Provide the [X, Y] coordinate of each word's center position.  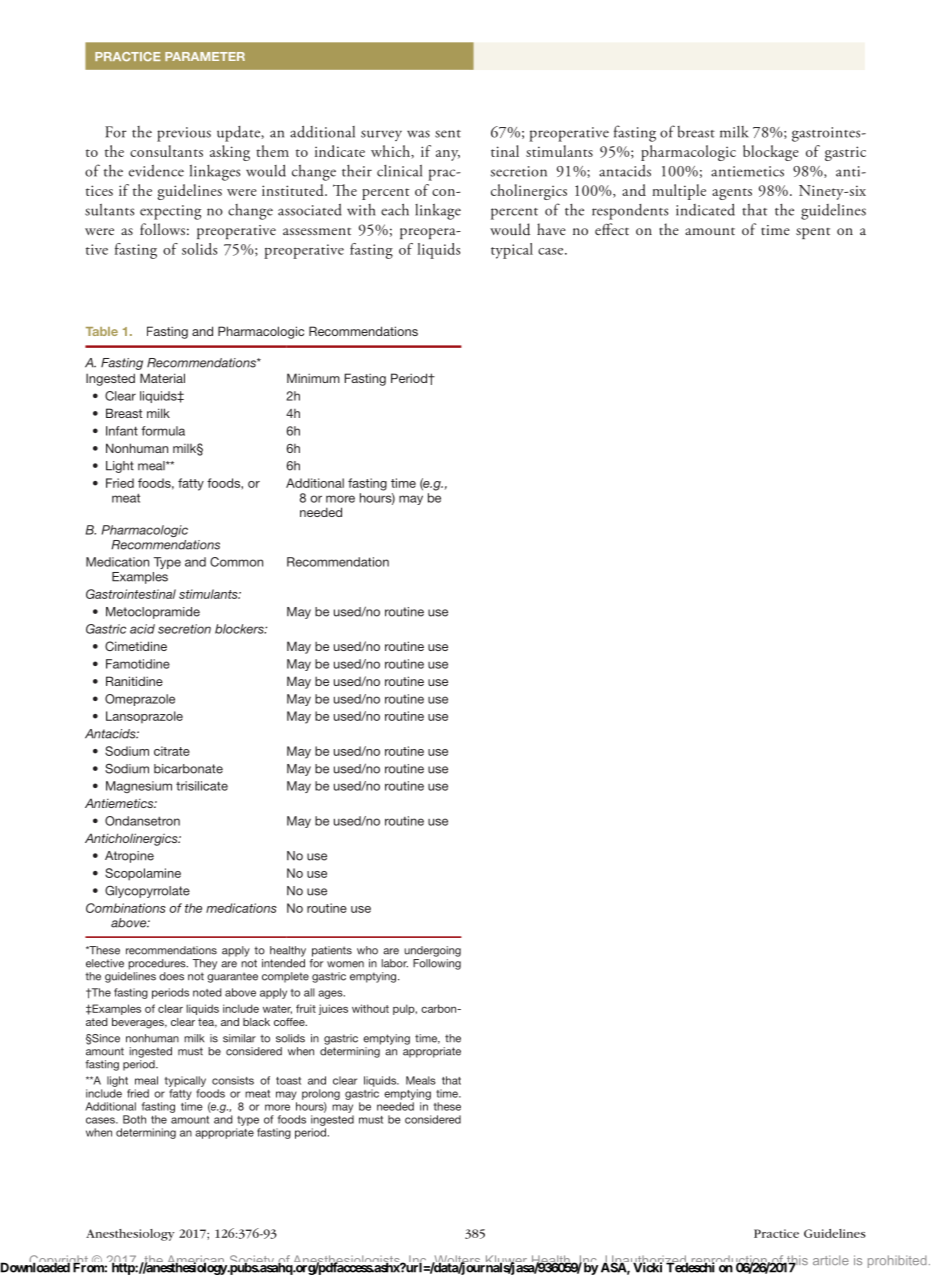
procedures [158, 964]
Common [236, 562]
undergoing [432, 951]
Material [162, 378]
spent [813, 233]
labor [395, 963]
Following [437, 964]
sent [448, 134]
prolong [321, 1094]
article [831, 1260]
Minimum [313, 378]
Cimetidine [136, 646]
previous [184, 134]
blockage [771, 153]
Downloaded [36, 1267]
